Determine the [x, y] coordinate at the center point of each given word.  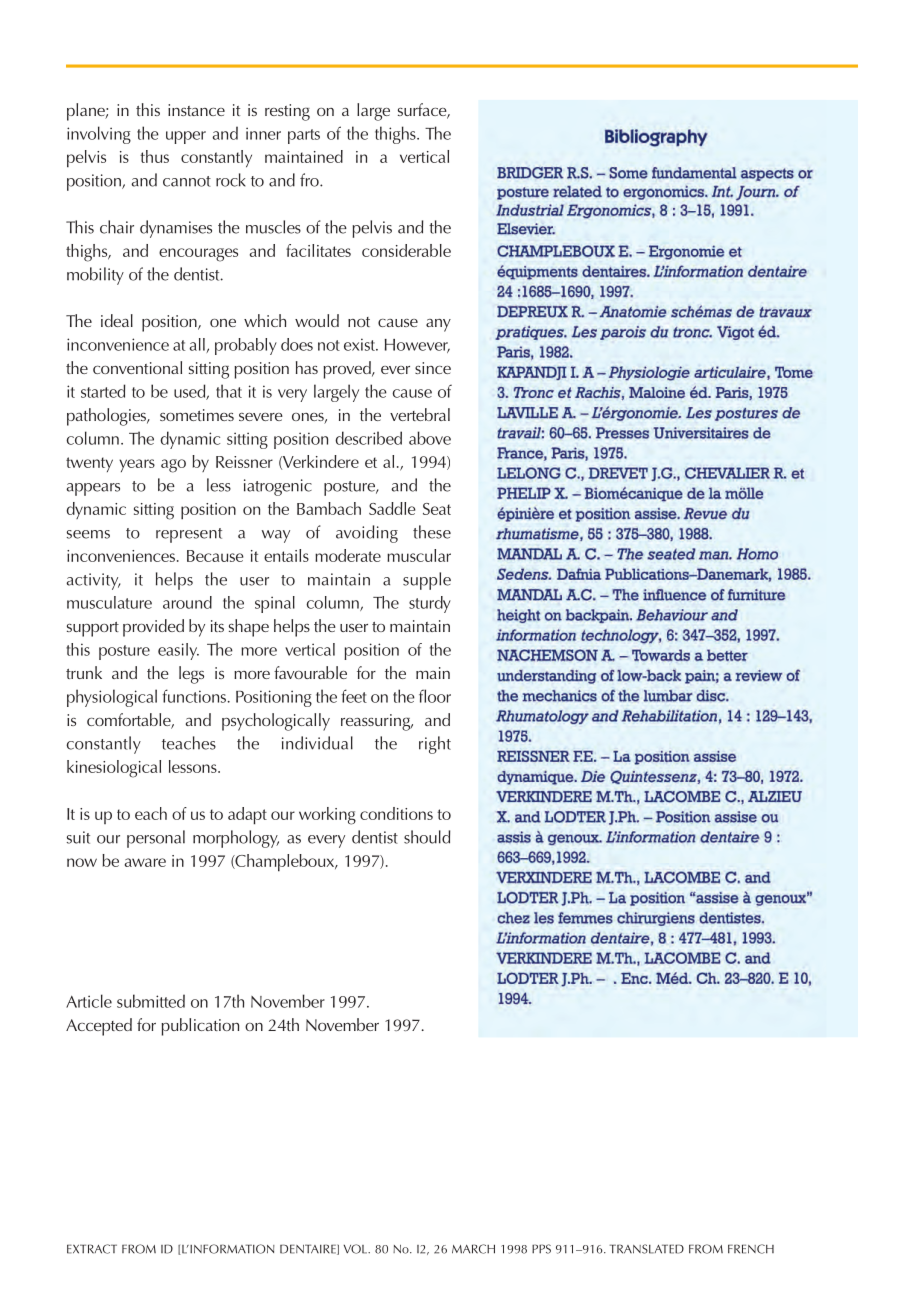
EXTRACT [92, 1249]
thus [154, 156]
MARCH [473, 1249]
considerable [406, 250]
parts [304, 136]
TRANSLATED [646, 1249]
